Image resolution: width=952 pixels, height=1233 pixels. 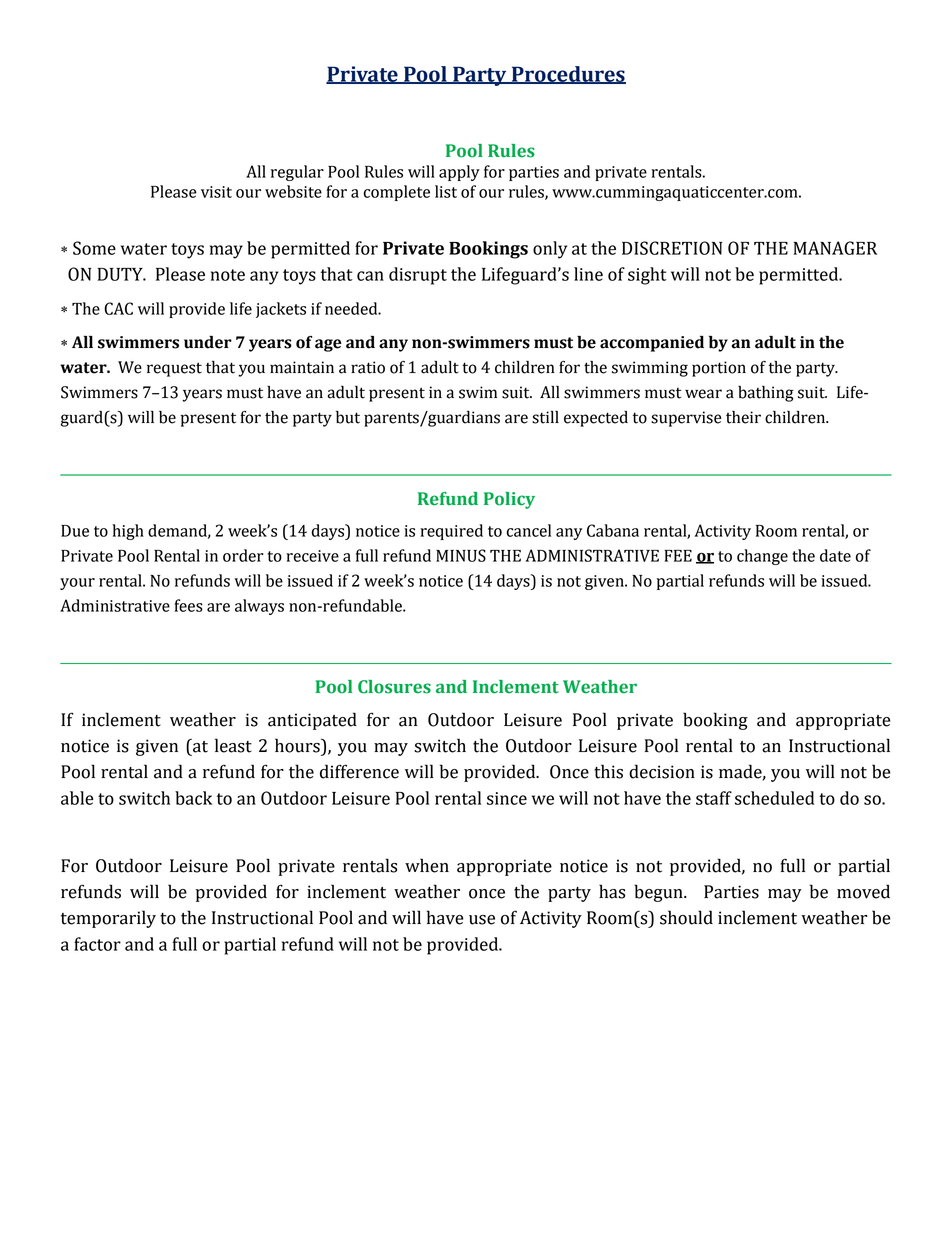 I want to click on high, so click(x=128, y=532).
